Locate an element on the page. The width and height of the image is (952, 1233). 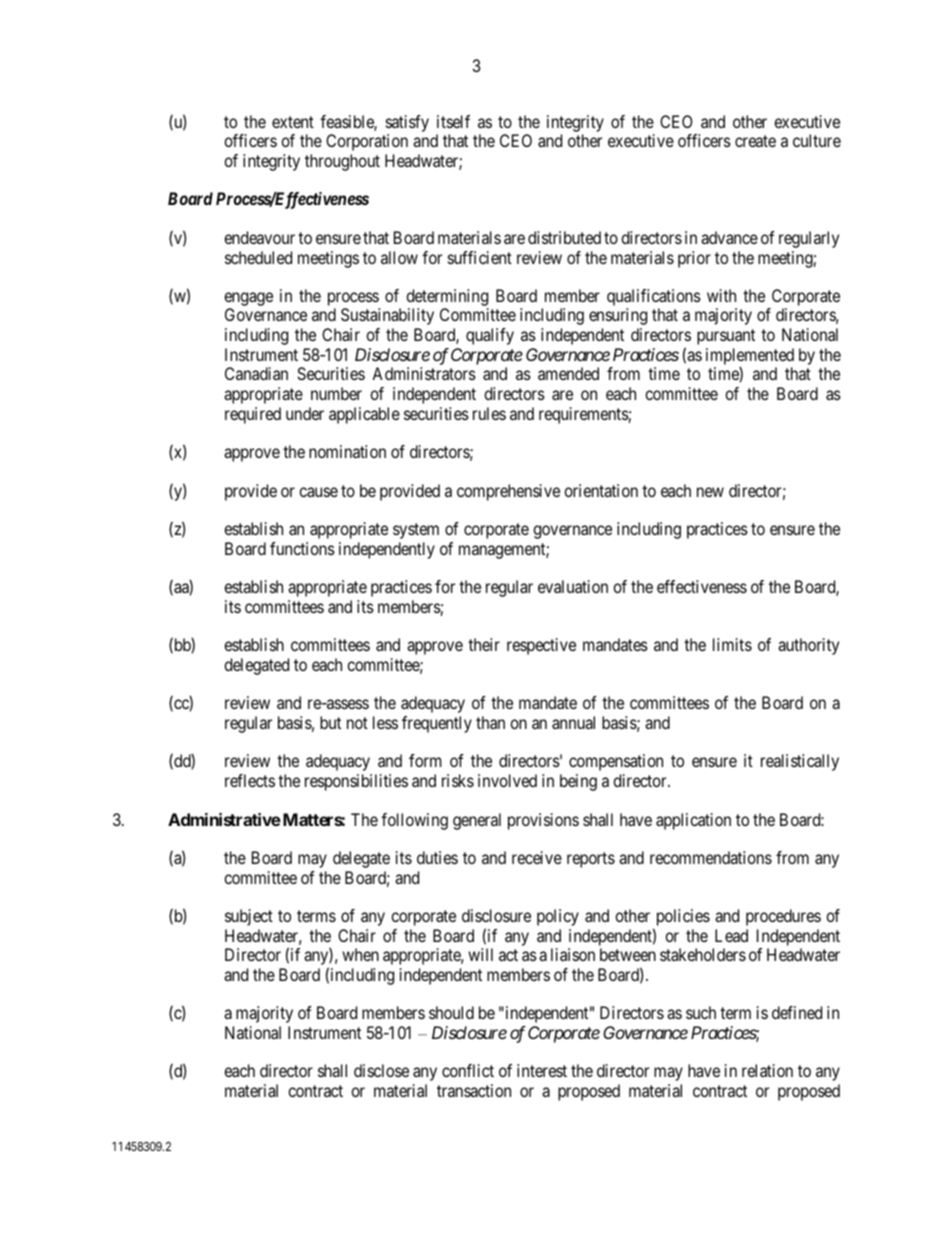
create is located at coordinates (755, 141).
